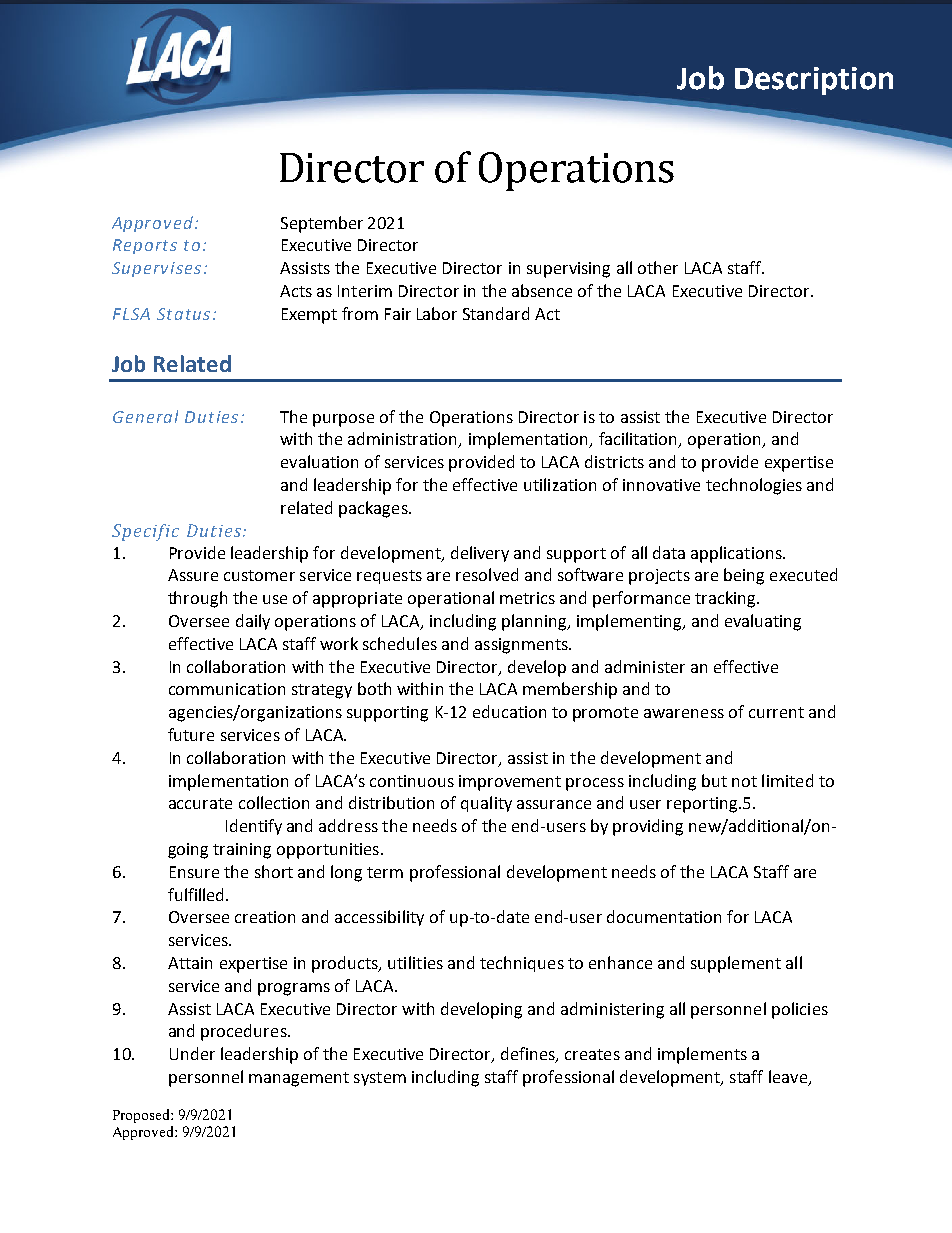  Describe the element at coordinates (510, 783) in the screenshot. I see `improvement` at that location.
